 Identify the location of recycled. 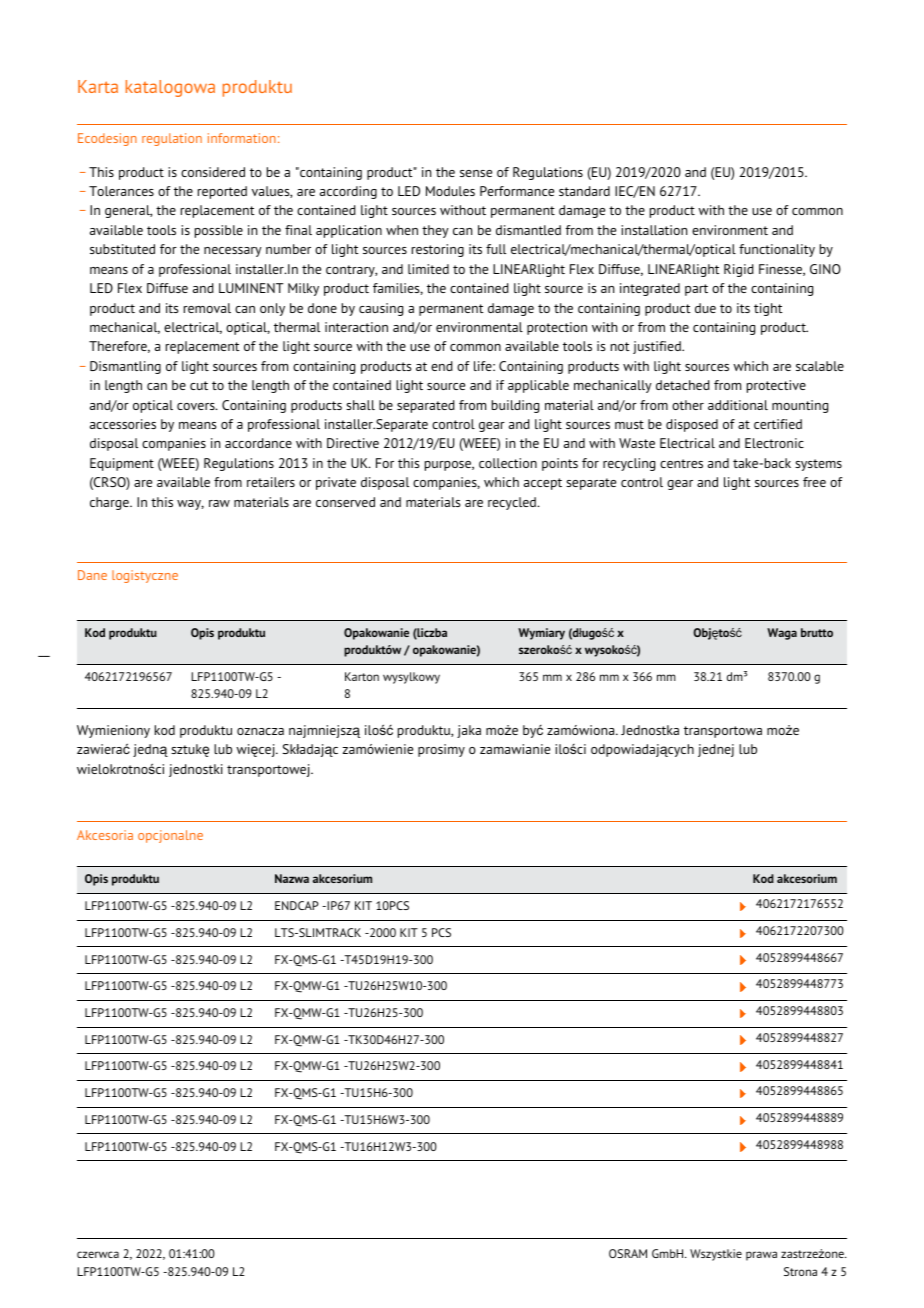
(513, 503).
